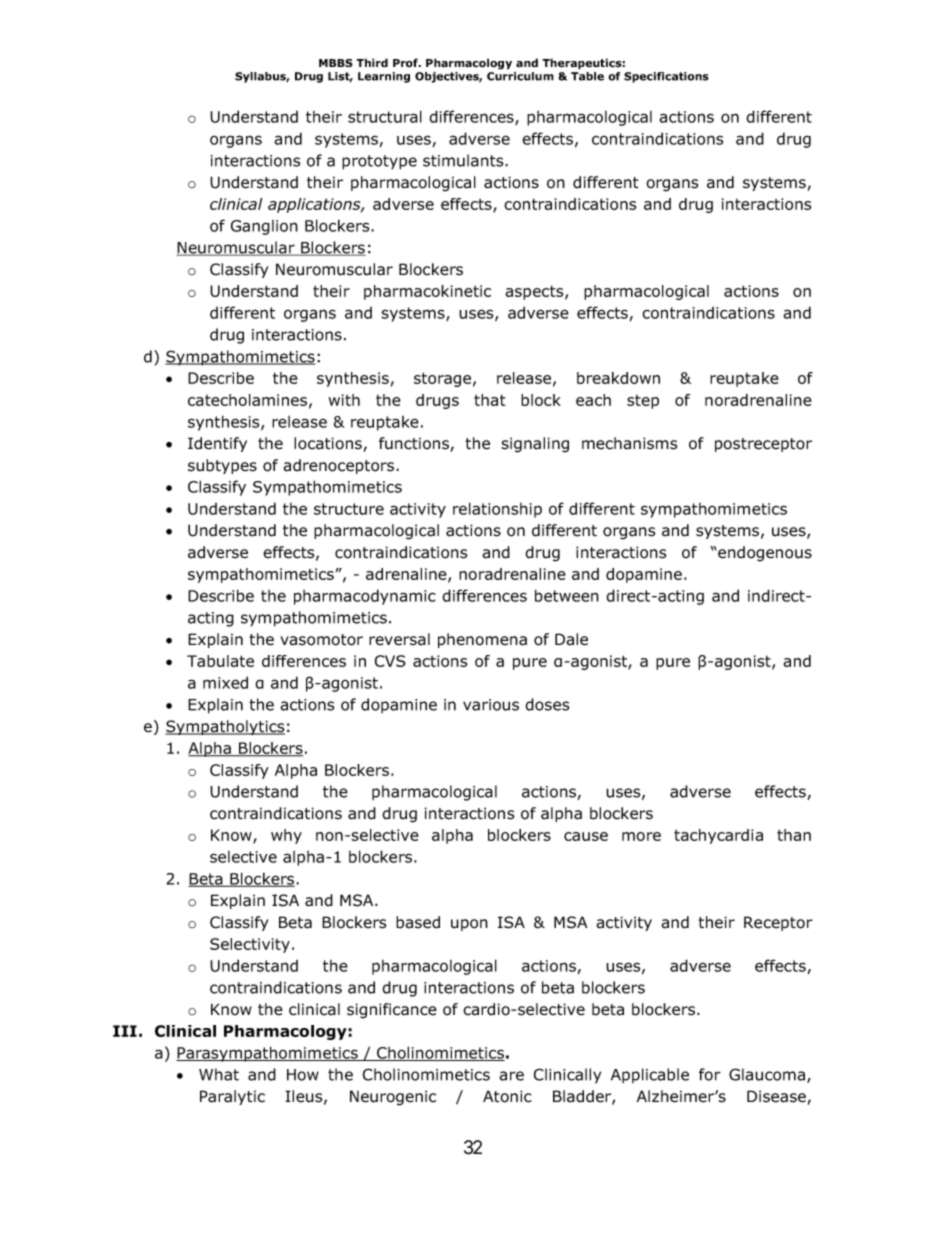 Image resolution: width=952 pixels, height=1233 pixels. I want to click on endogenous, so click(764, 554).
